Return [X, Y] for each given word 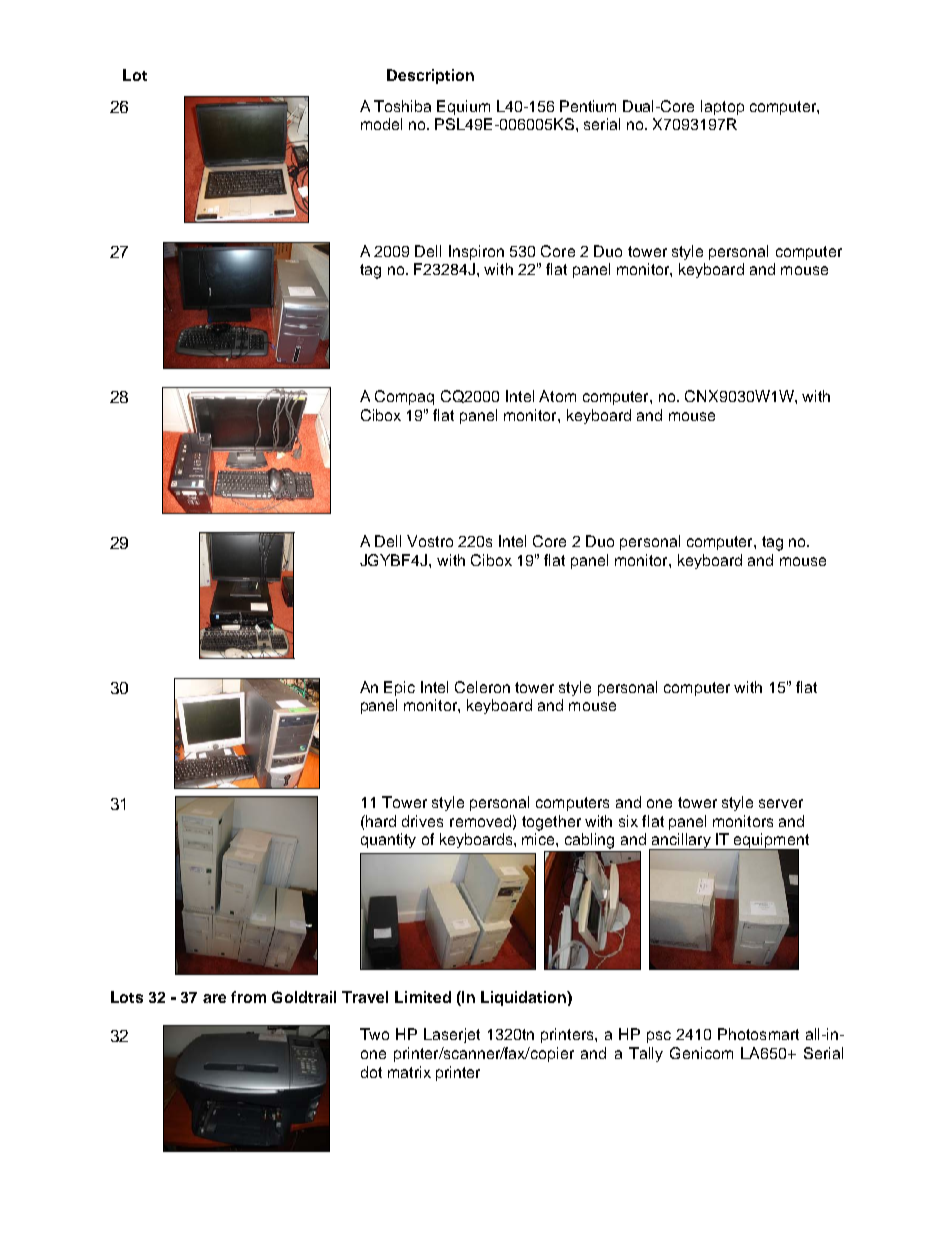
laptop [722, 107]
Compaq [404, 397]
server [781, 803]
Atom [557, 396]
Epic [399, 688]
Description [430, 76]
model [381, 124]
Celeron [482, 687]
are [214, 998]
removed [480, 821]
